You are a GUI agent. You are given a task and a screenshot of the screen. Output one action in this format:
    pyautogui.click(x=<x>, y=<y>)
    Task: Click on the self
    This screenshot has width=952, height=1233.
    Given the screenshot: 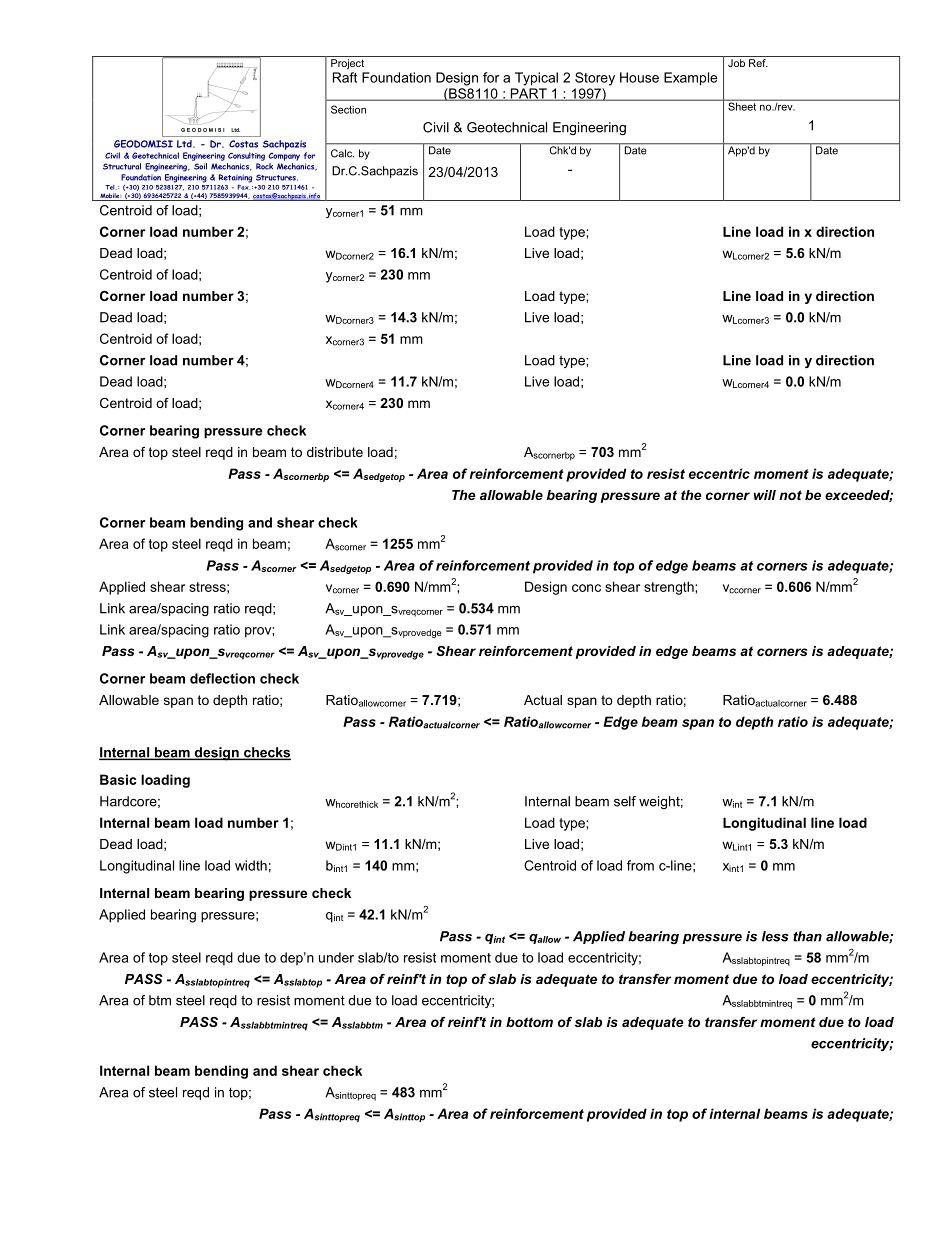 What is the action you would take?
    pyautogui.click(x=625, y=801)
